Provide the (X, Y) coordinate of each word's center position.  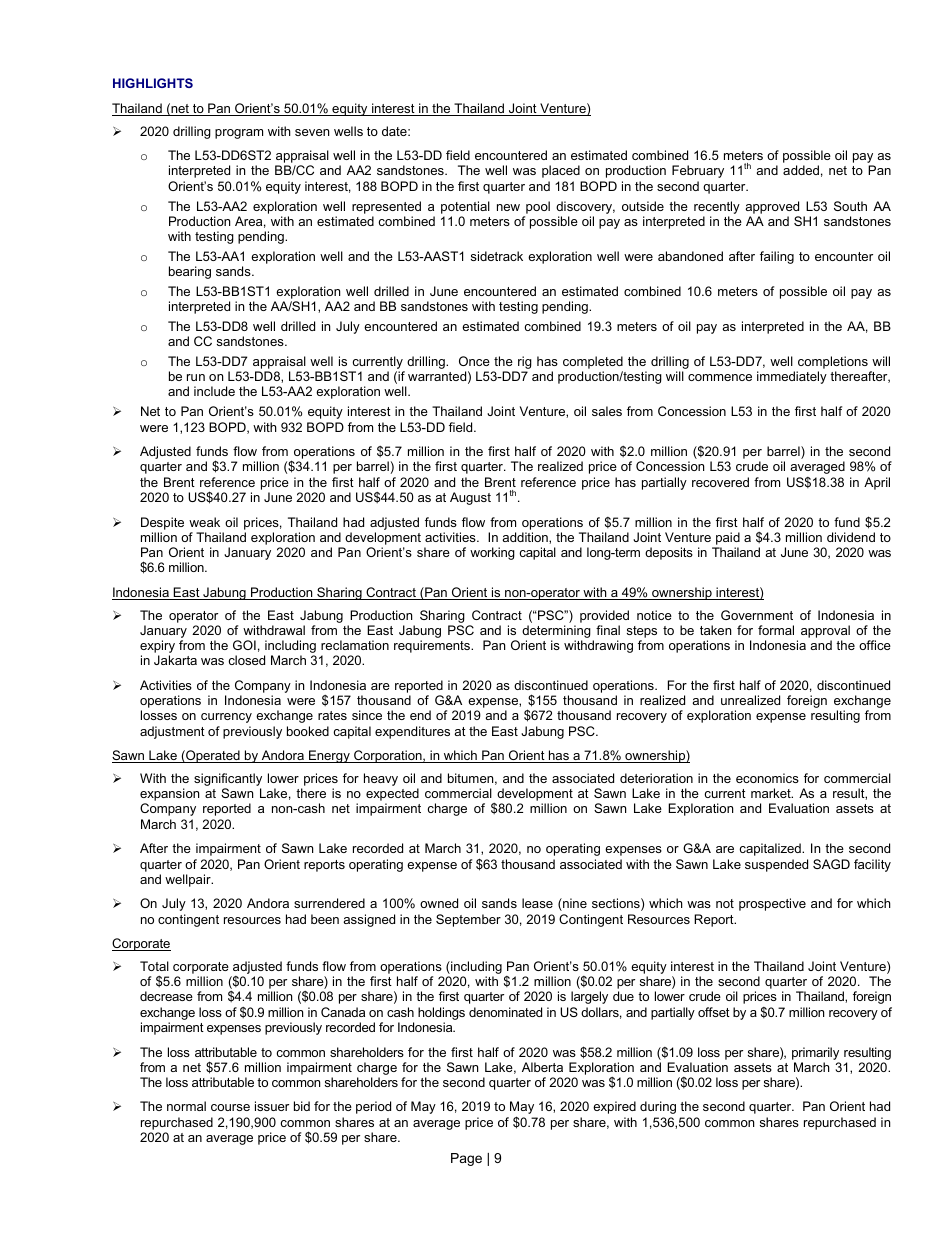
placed (561, 171)
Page (466, 1159)
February (698, 171)
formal (776, 630)
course (230, 1107)
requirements (433, 646)
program (239, 134)
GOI (244, 645)
